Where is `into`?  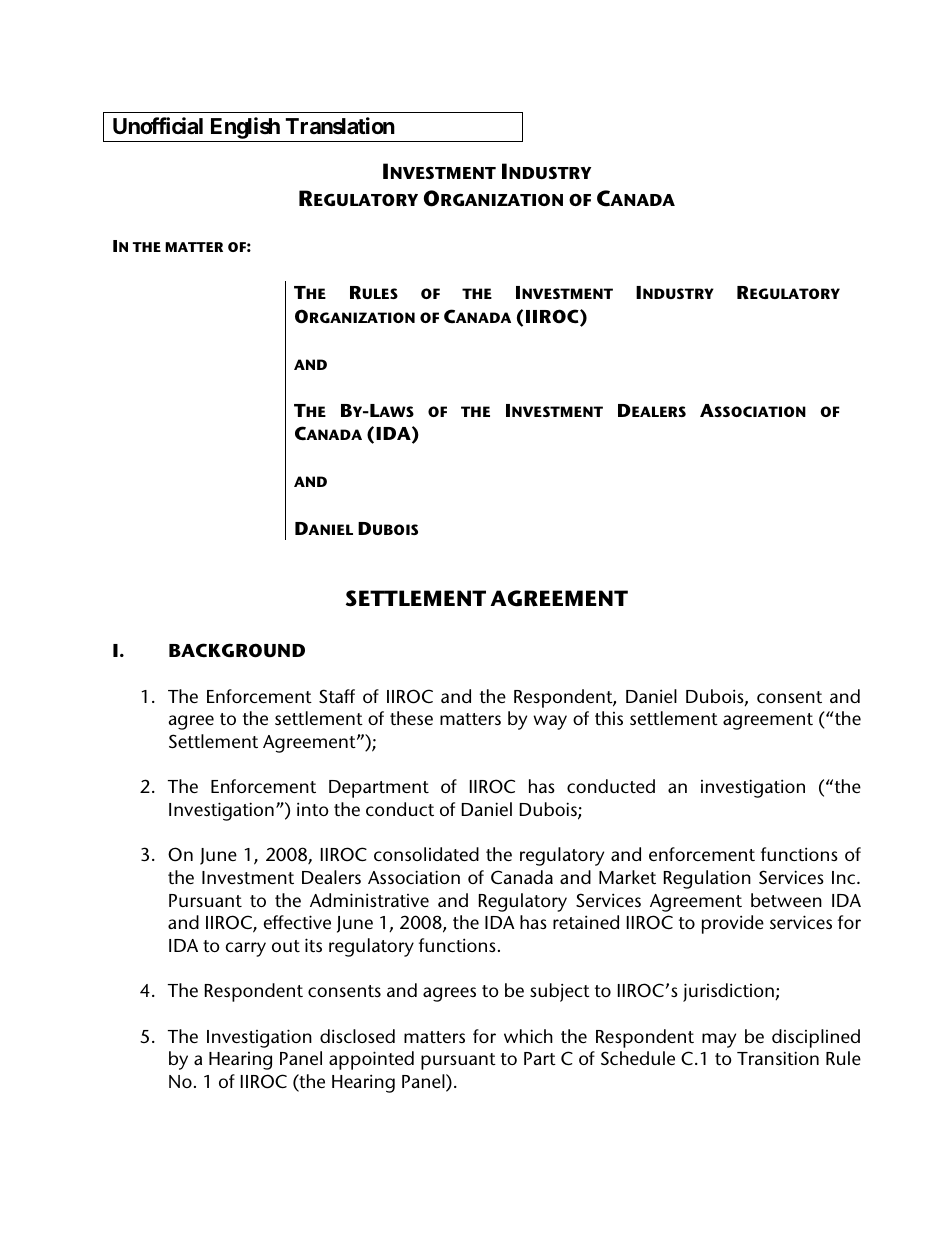 into is located at coordinates (313, 809).
